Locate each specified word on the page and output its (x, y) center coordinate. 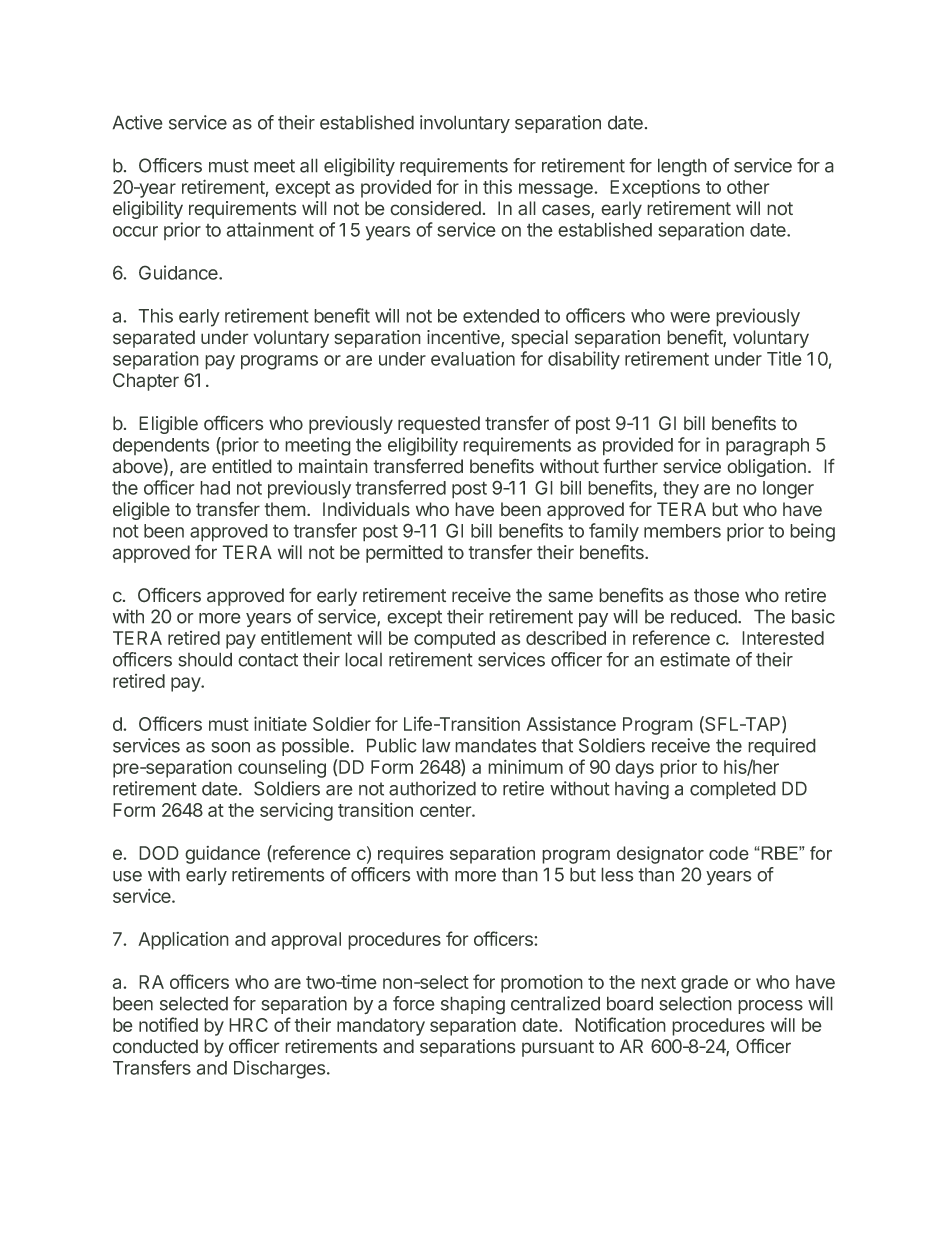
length (682, 167)
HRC (248, 1025)
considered (435, 208)
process (770, 1007)
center (446, 810)
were (690, 317)
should (205, 659)
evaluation (473, 358)
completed (733, 790)
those (716, 595)
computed (454, 640)
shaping (473, 1005)
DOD (159, 853)
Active (137, 122)
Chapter (146, 382)
